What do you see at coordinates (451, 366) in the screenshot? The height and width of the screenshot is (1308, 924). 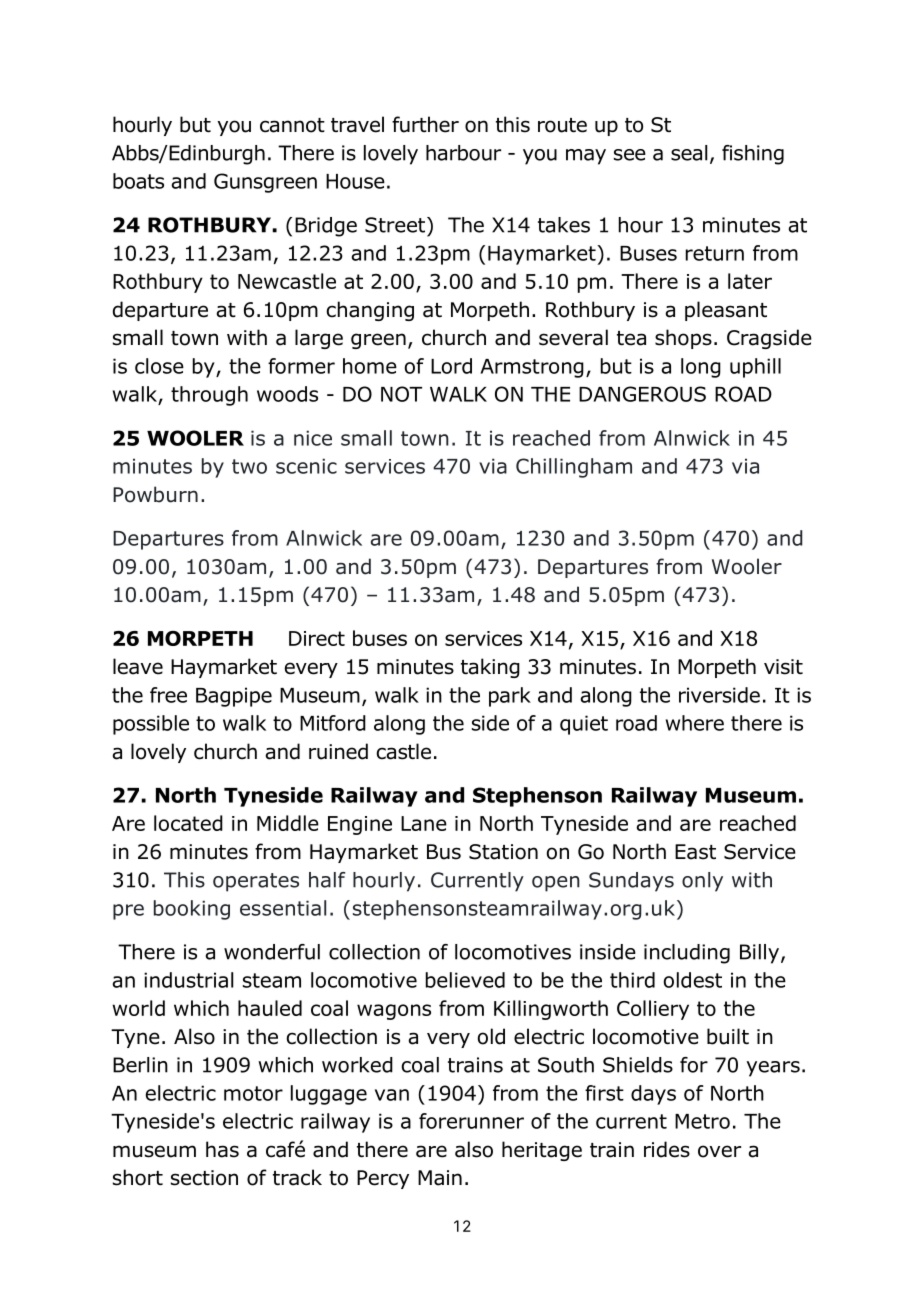 I see `Lord` at bounding box center [451, 366].
